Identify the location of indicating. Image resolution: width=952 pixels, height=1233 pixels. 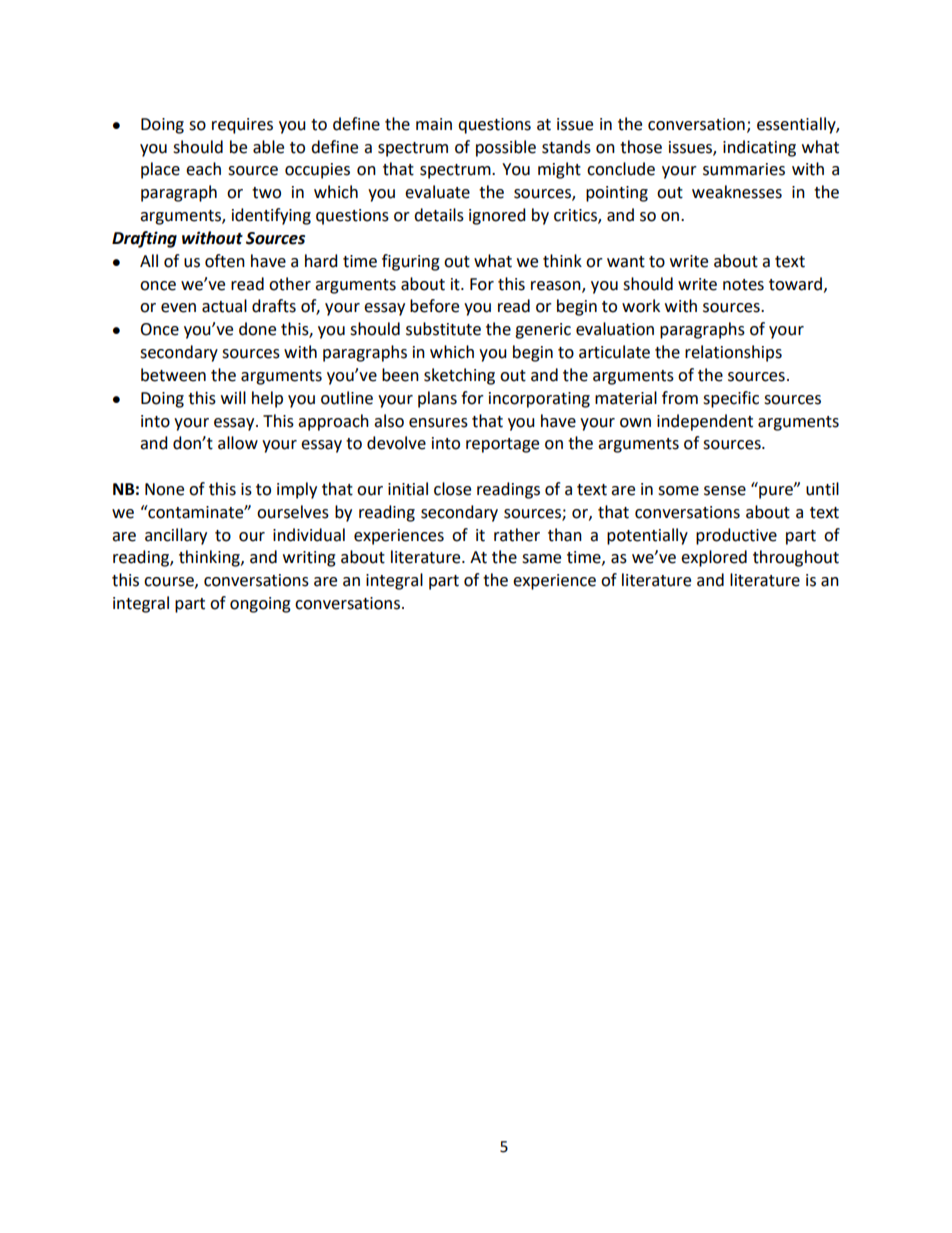
(759, 148).
